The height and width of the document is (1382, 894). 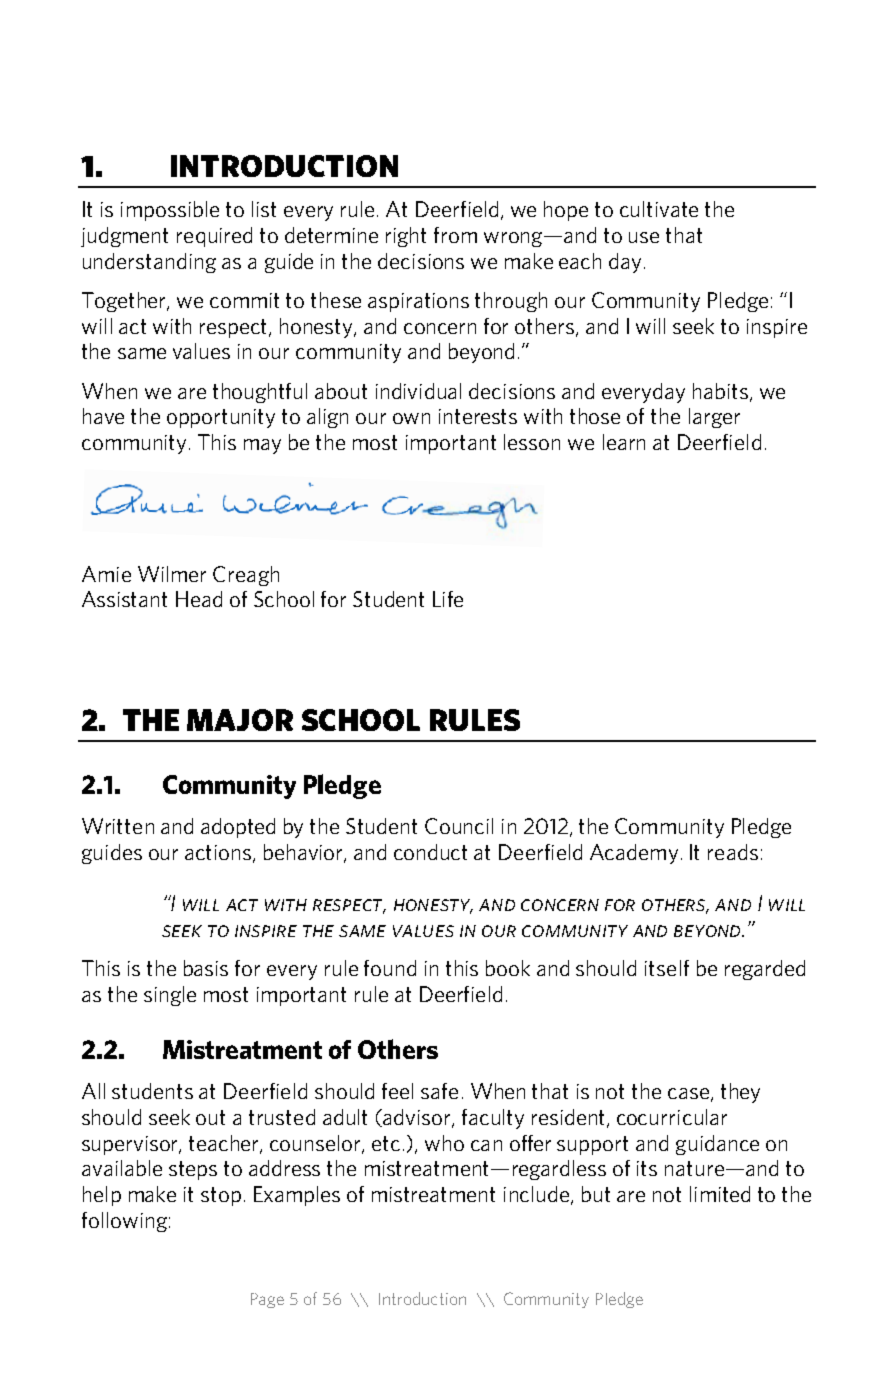 I want to click on reads, so click(x=733, y=852).
